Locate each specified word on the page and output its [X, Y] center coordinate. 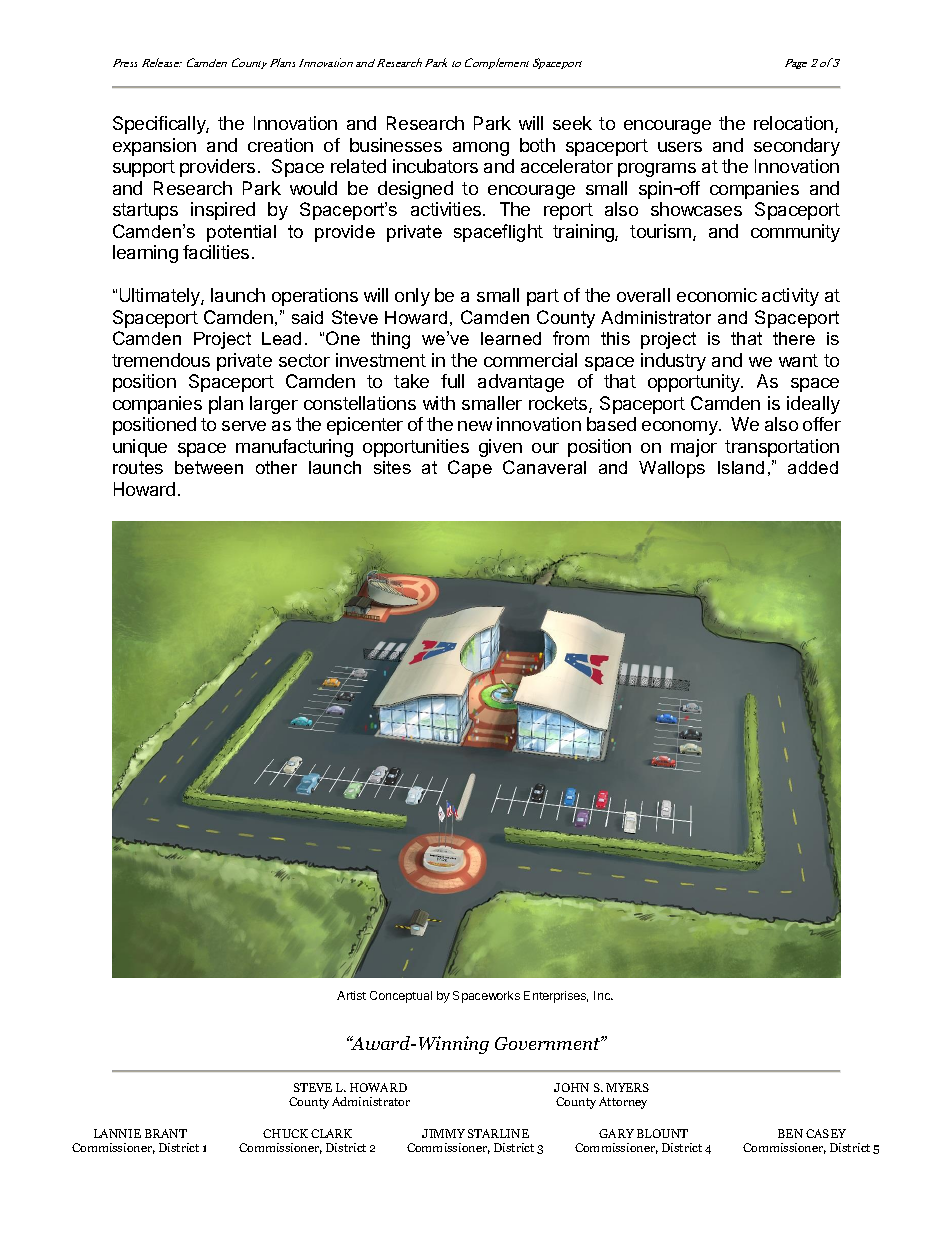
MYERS [627, 1087]
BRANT [166, 1133]
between [209, 467]
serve [244, 426]
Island [741, 467]
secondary [797, 147]
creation [280, 145]
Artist [351, 995]
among [481, 149]
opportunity [695, 383]
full [452, 381]
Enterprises [556, 997]
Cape [470, 469]
